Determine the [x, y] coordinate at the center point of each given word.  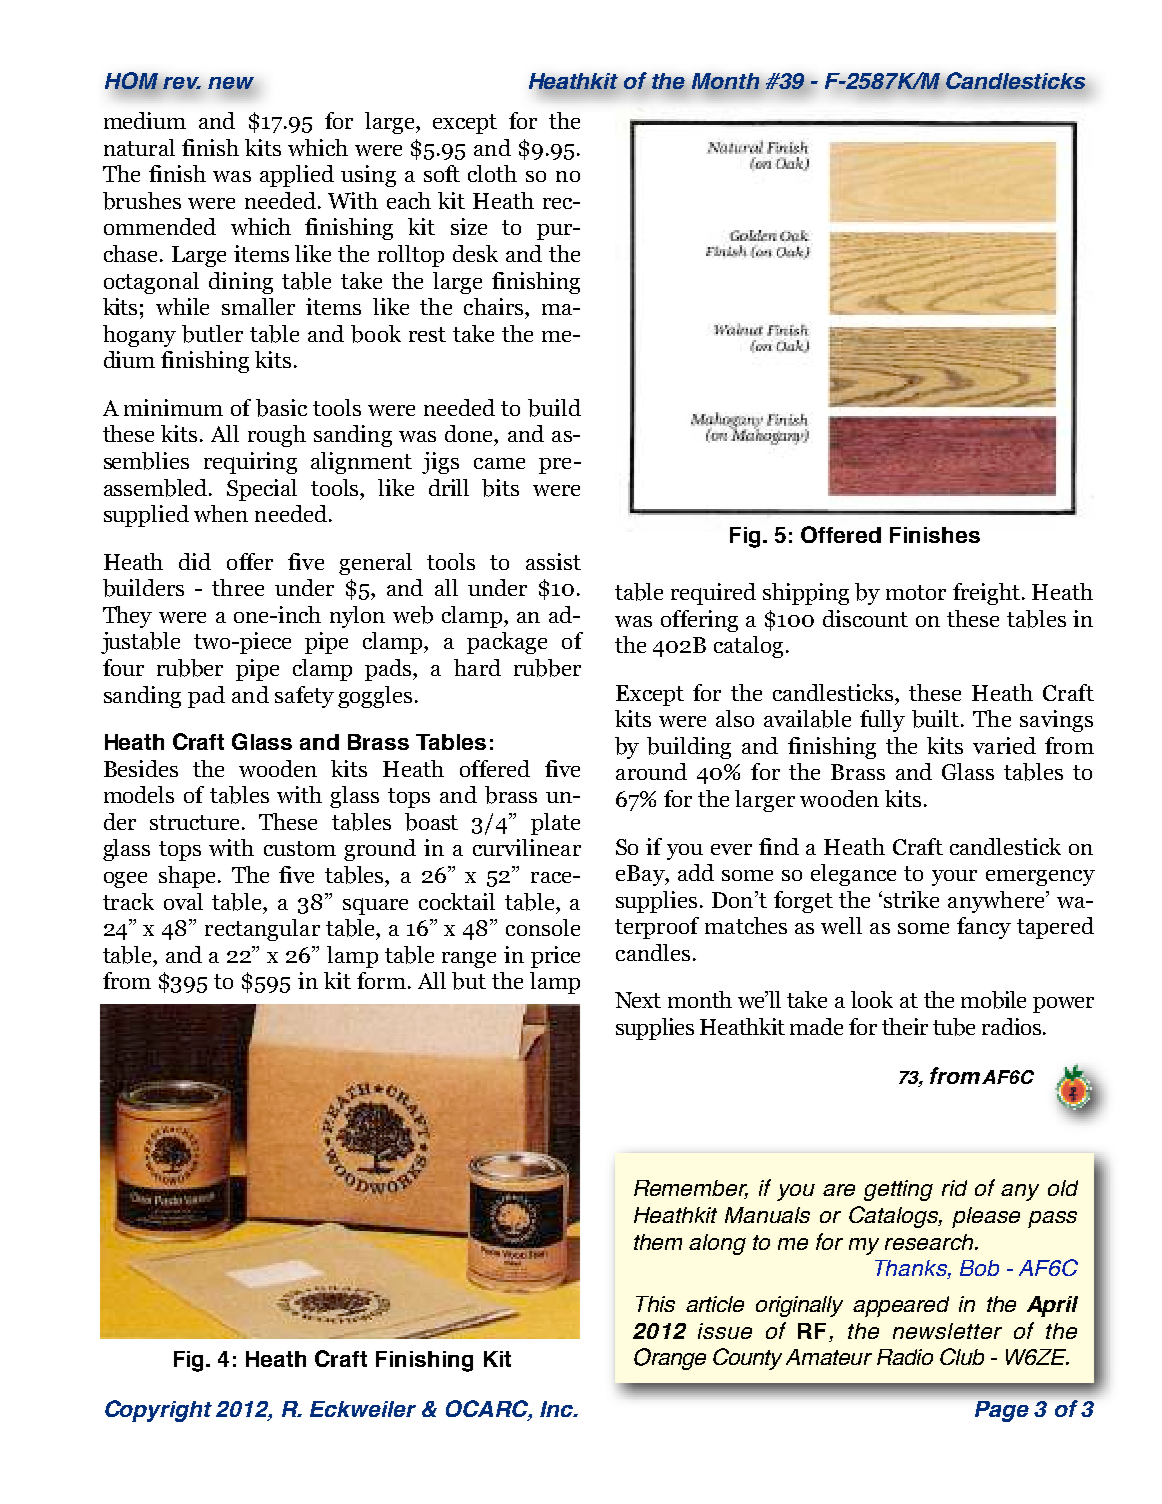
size [469, 226]
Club [962, 1356]
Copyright [158, 1411]
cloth [492, 173]
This [655, 1304]
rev [182, 83]
